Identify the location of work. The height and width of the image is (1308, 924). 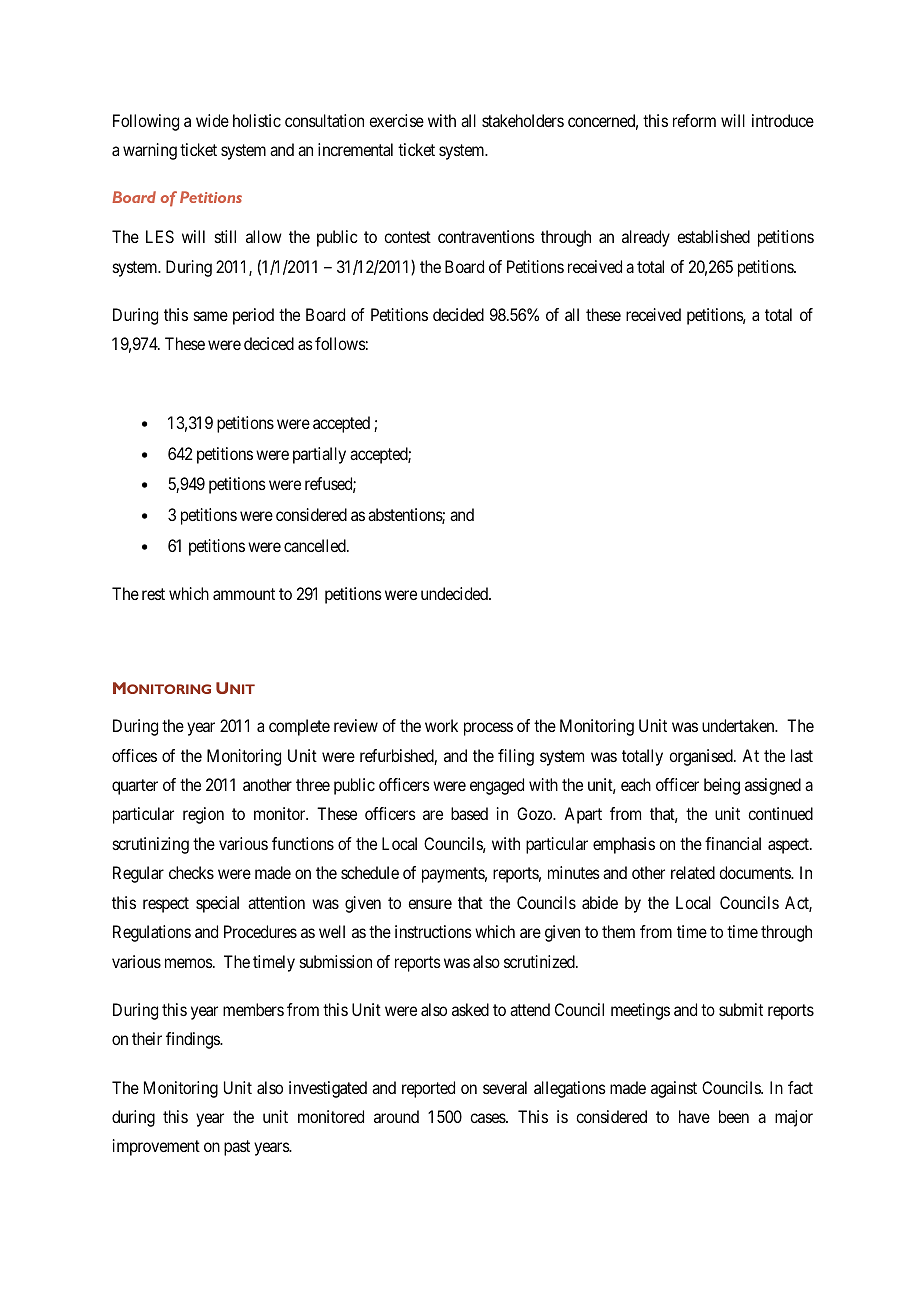
(441, 725).
